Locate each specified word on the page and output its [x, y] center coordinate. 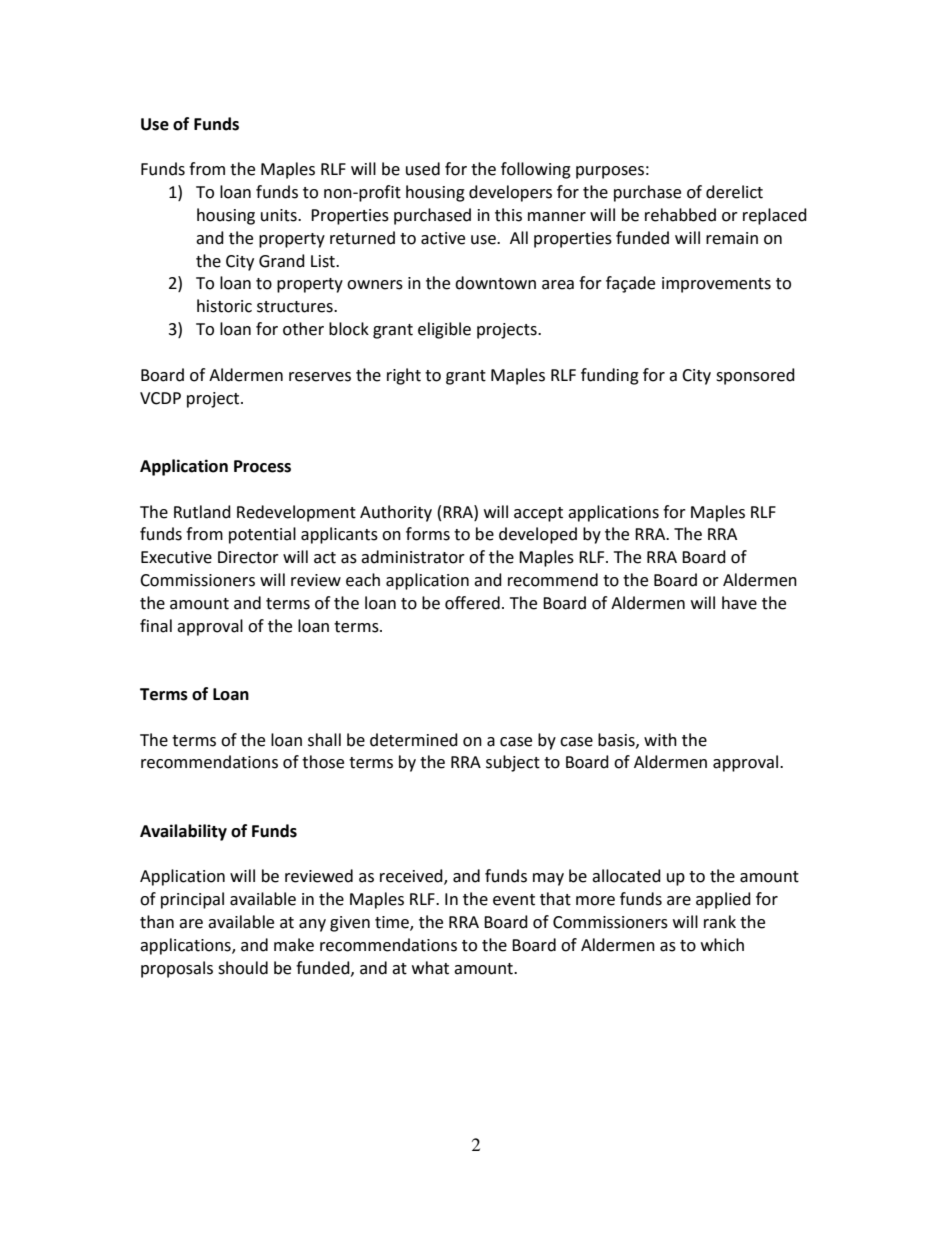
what [430, 968]
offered [472, 603]
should [243, 968]
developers [510, 193]
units [280, 215]
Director [248, 557]
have [739, 603]
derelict [734, 192]
